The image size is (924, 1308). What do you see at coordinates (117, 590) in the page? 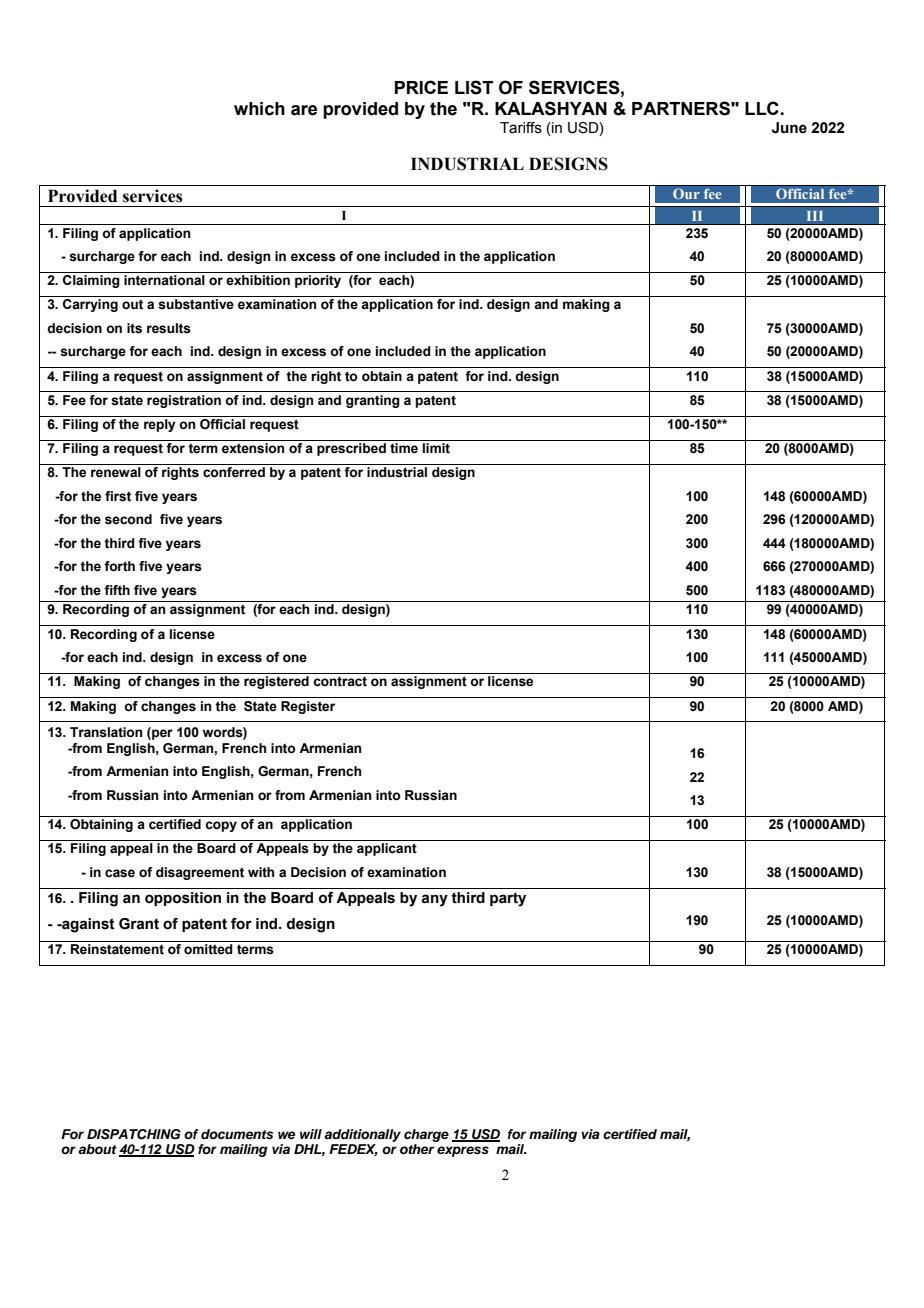
I see `fifth` at bounding box center [117, 590].
